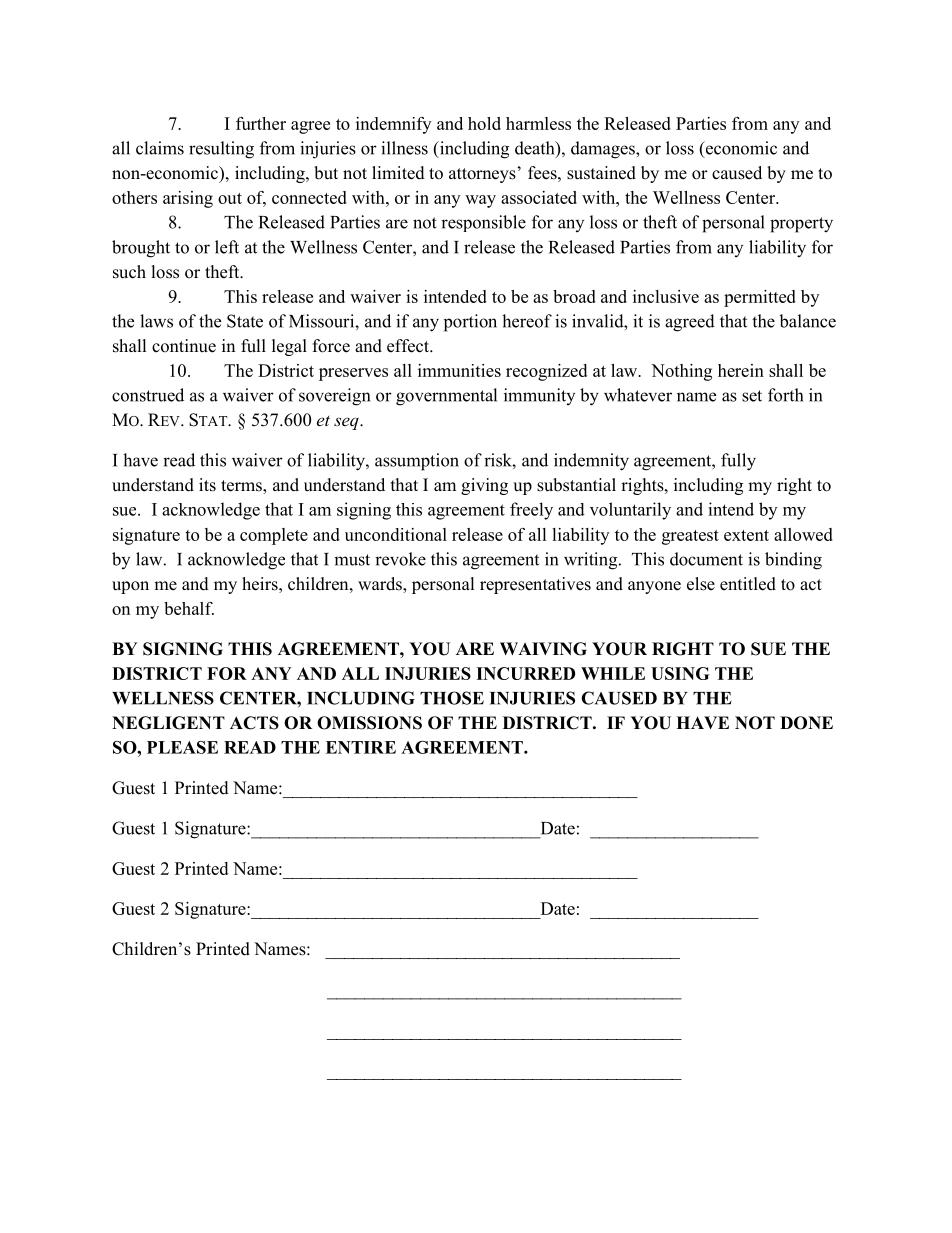  What do you see at coordinates (535, 585) in the screenshot?
I see `representatives` at bounding box center [535, 585].
